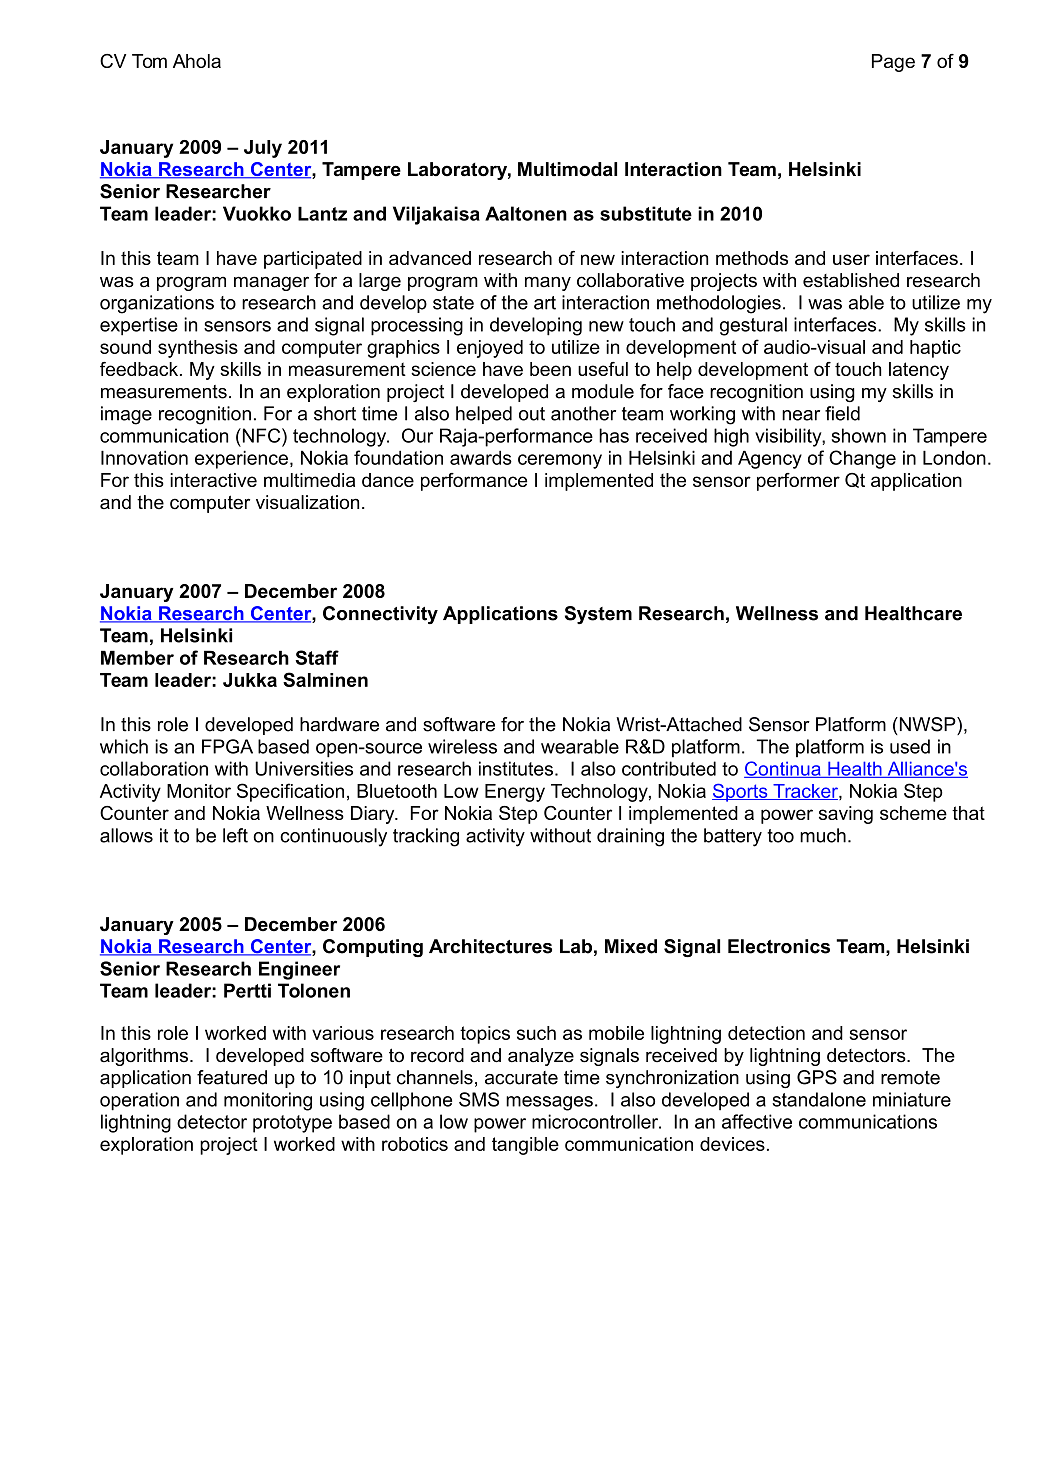 This image has width=1045, height=1478. I want to click on Multimodal, so click(567, 169).
